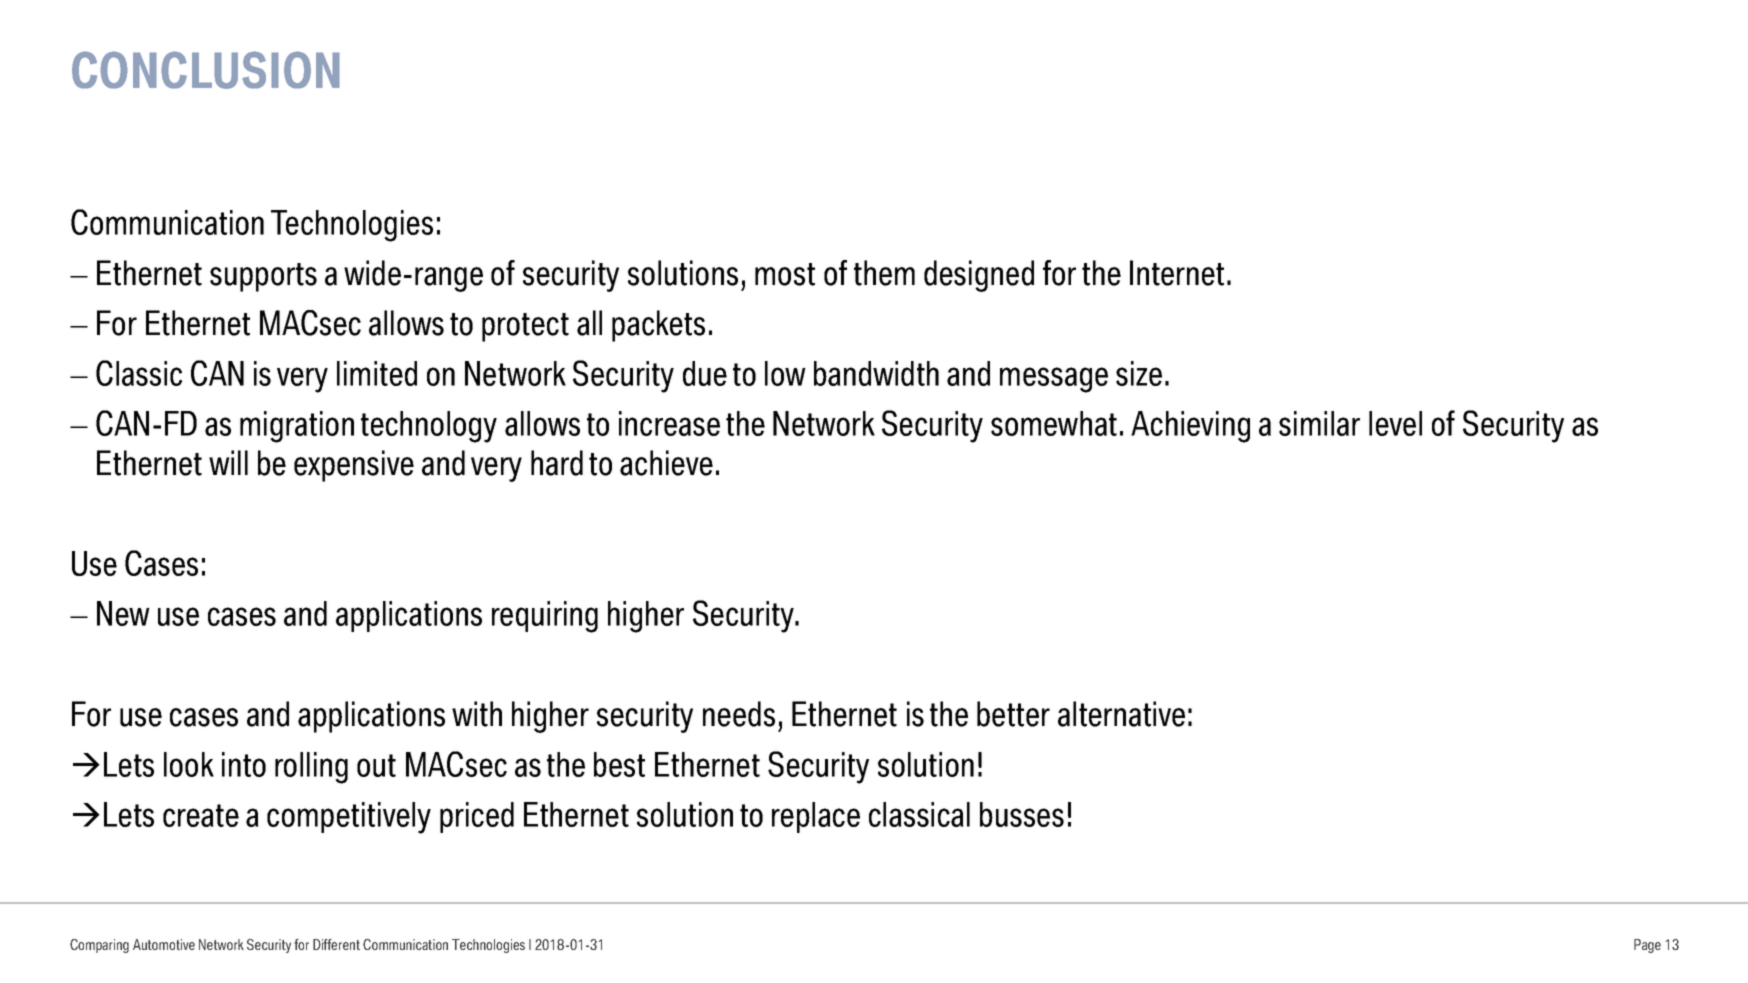 The height and width of the page is (983, 1748). Describe the element at coordinates (123, 613) in the page. I see `New` at that location.
